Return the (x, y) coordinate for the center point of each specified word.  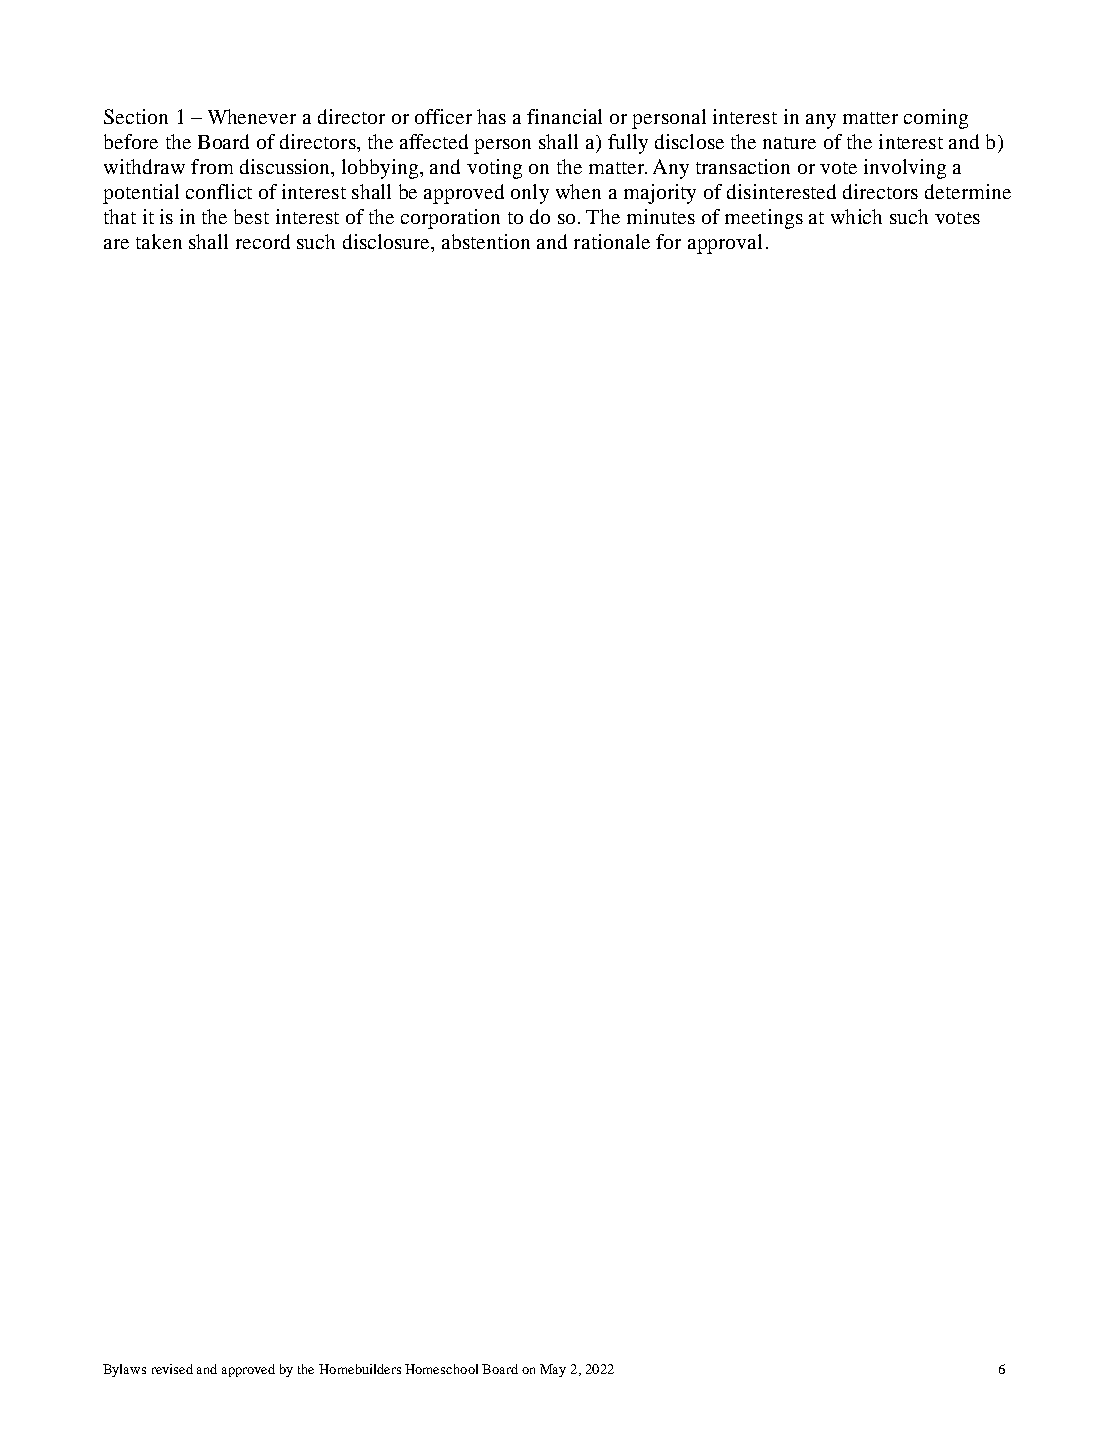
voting (494, 169)
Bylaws (124, 1370)
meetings (764, 219)
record (263, 241)
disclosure (387, 241)
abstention (486, 241)
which (856, 216)
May (553, 1370)
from (212, 166)
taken (159, 241)
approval (725, 244)
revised (172, 1369)
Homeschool (441, 1369)
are (116, 244)
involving (905, 169)
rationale (612, 241)
